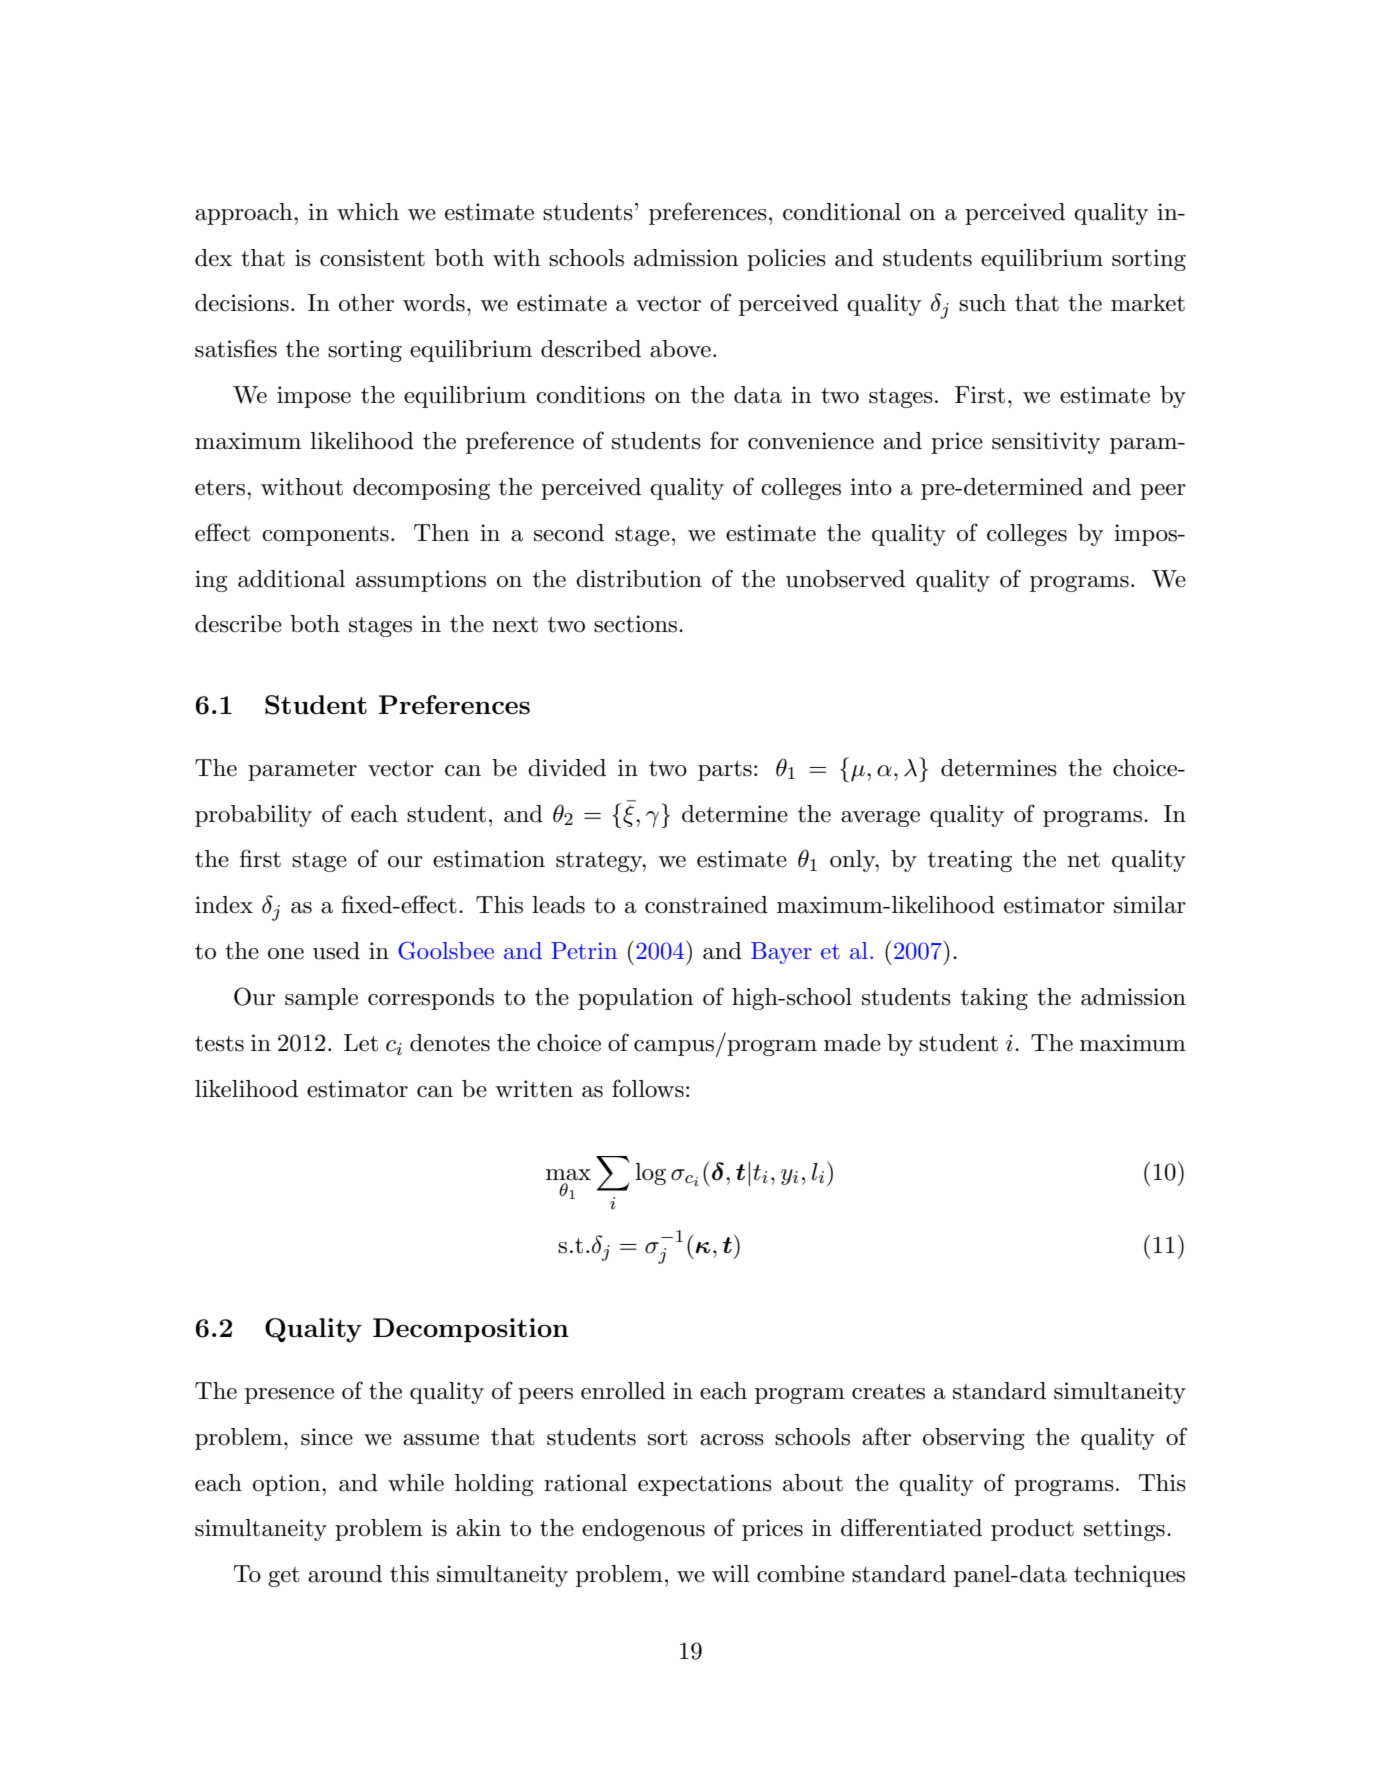 This document has height=1787, width=1381. Describe the element at coordinates (635, 624) in the document. I see `sections` at that location.
